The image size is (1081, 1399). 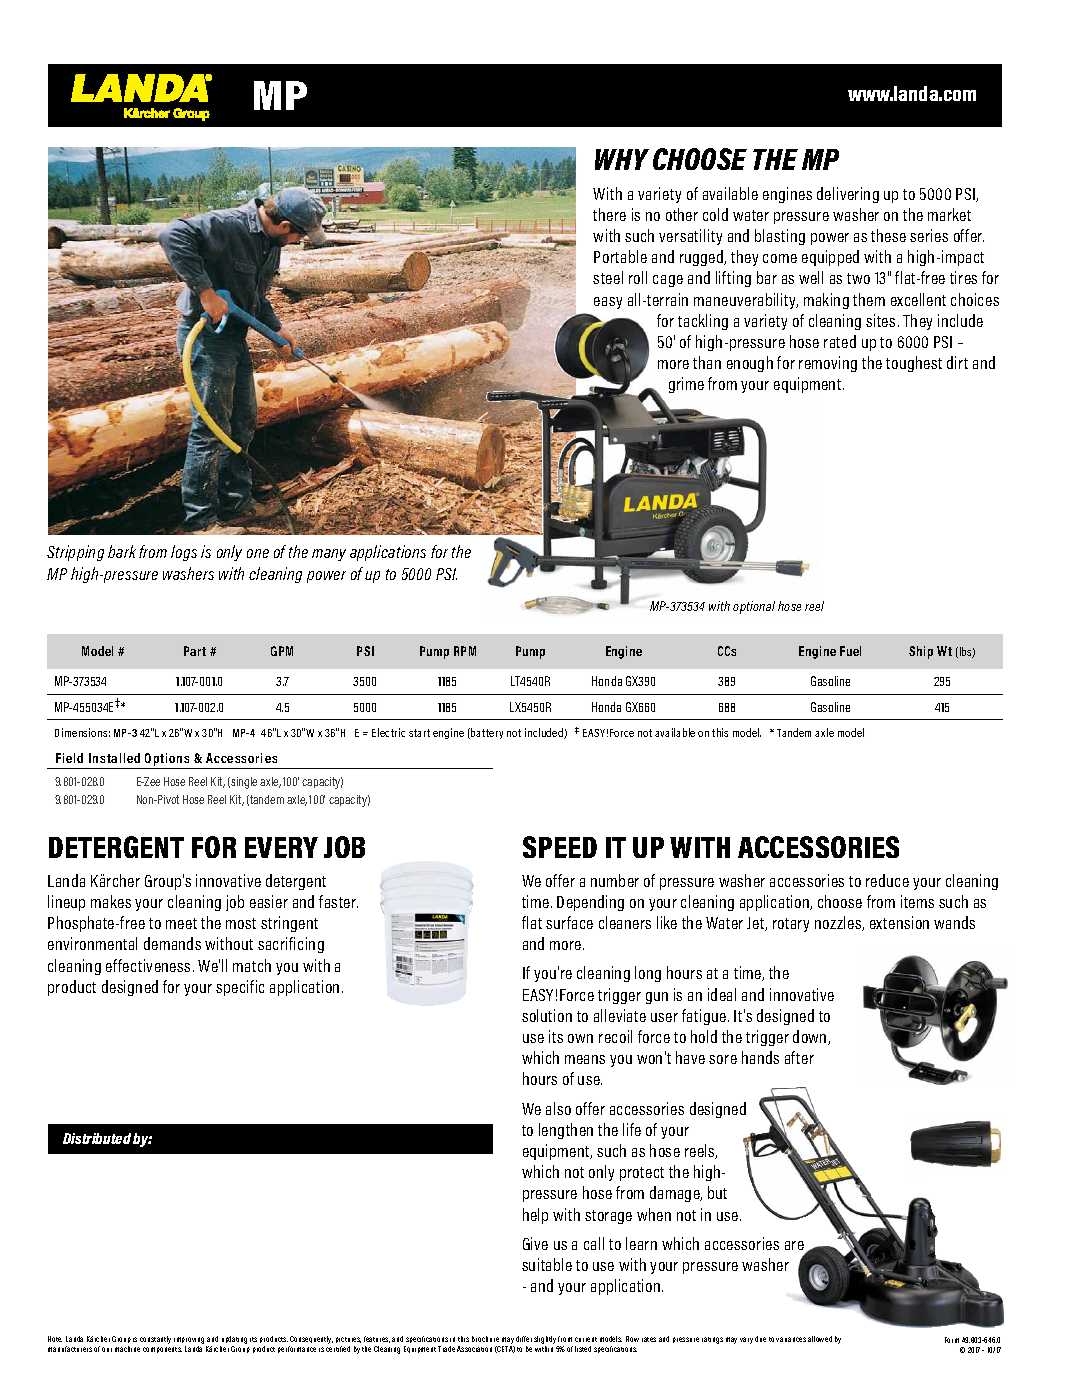 I want to click on there, so click(x=609, y=214).
